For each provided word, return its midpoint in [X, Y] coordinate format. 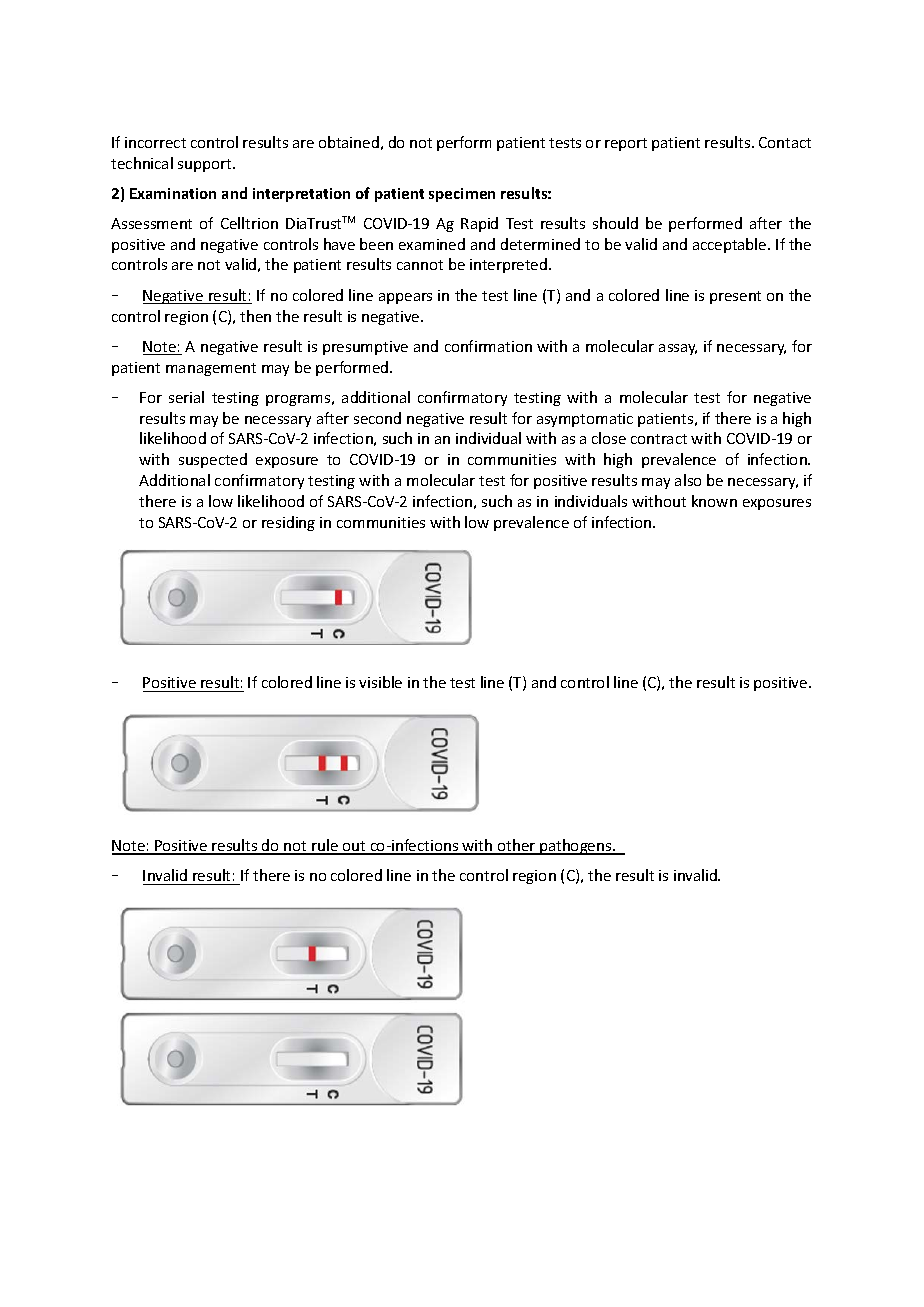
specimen [462, 195]
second [377, 418]
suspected [213, 460]
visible [380, 682]
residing [288, 523]
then [255, 316]
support [206, 165]
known [714, 501]
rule [325, 846]
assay [678, 349]
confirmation [488, 346]
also [688, 480]
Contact [785, 142]
